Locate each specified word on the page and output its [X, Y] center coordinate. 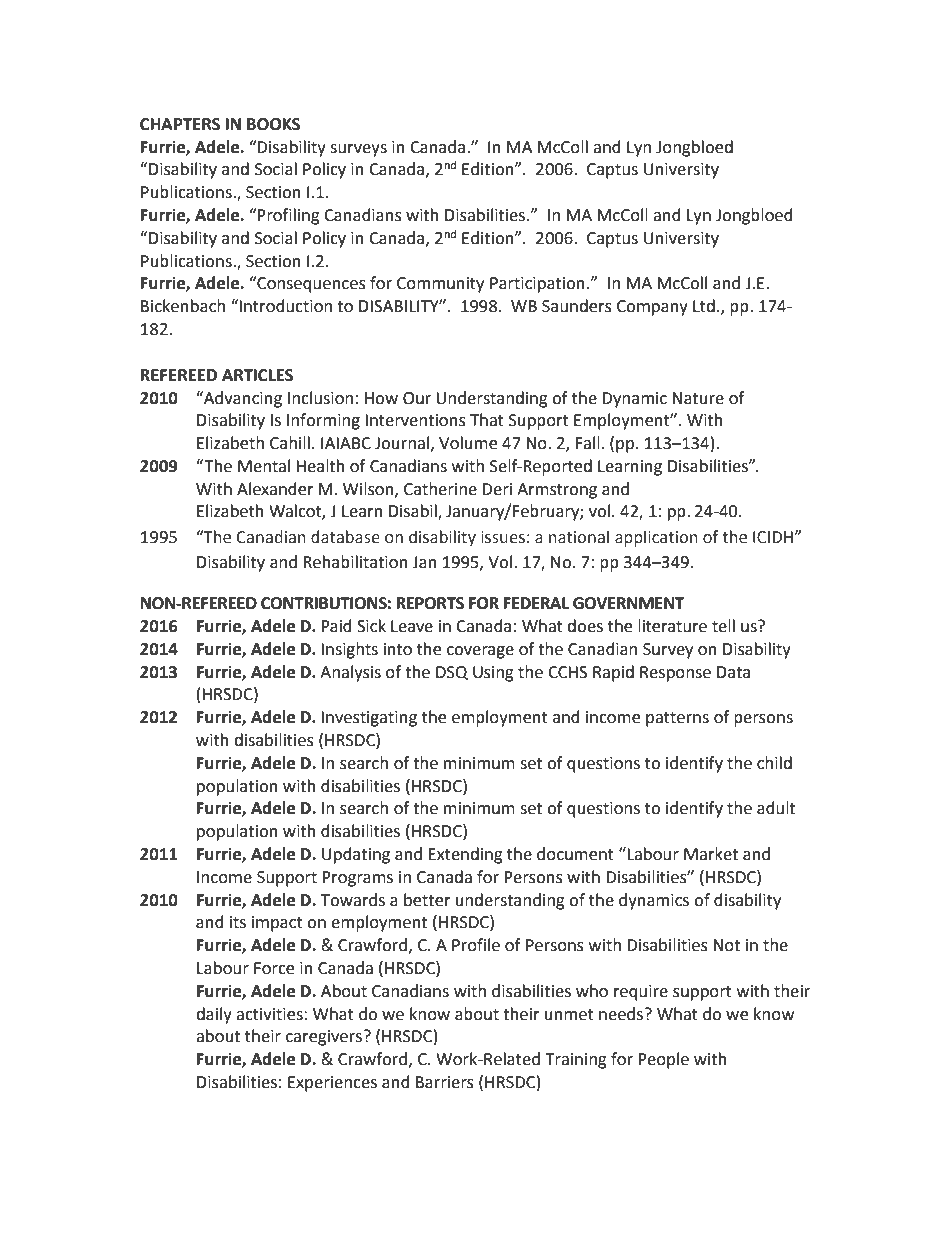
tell [723, 626]
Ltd [704, 306]
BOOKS [273, 124]
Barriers [445, 1082]
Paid [336, 626]
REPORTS [430, 603]
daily [214, 1015]
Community [440, 285]
